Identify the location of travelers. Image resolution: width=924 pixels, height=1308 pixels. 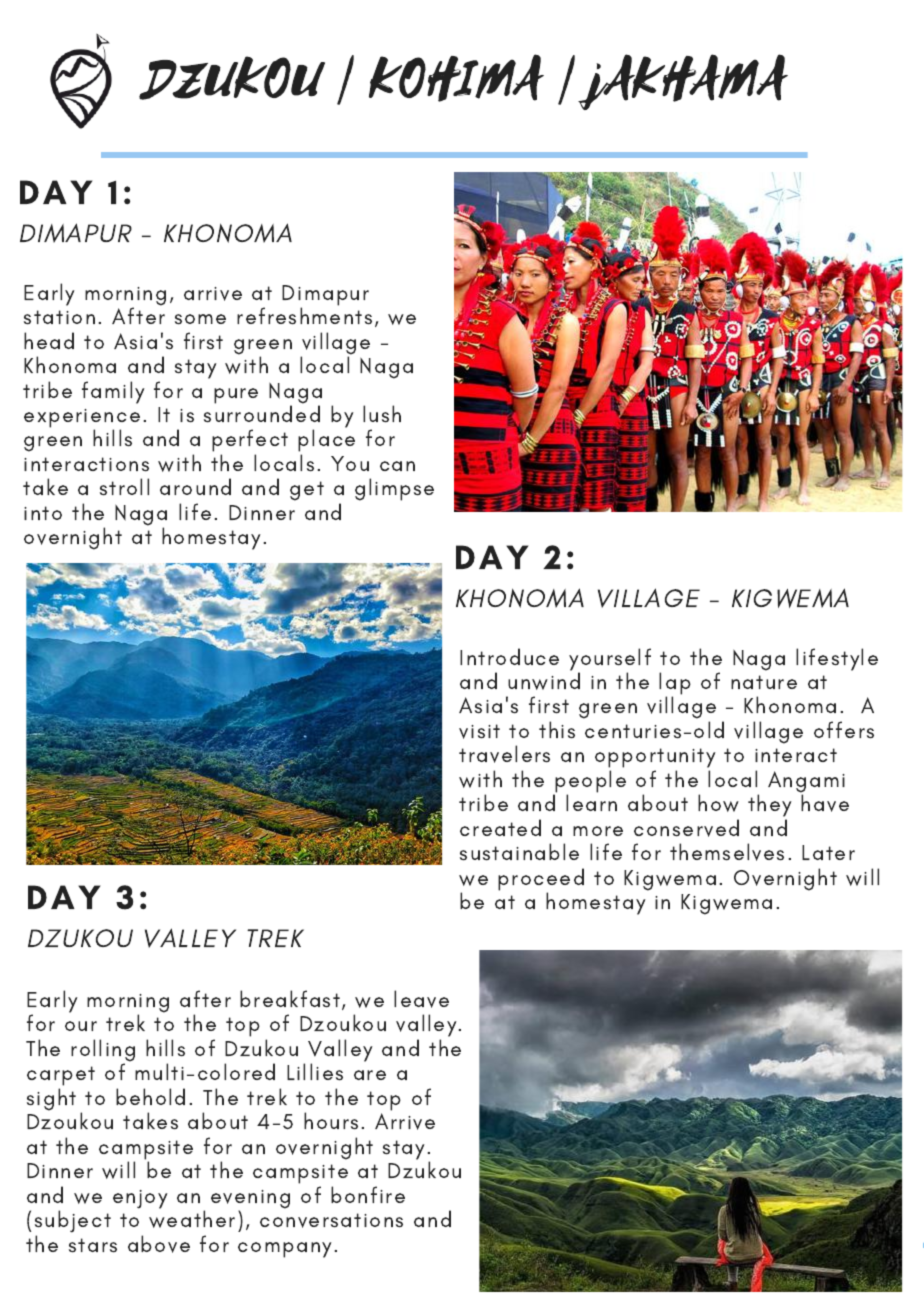
(504, 754).
